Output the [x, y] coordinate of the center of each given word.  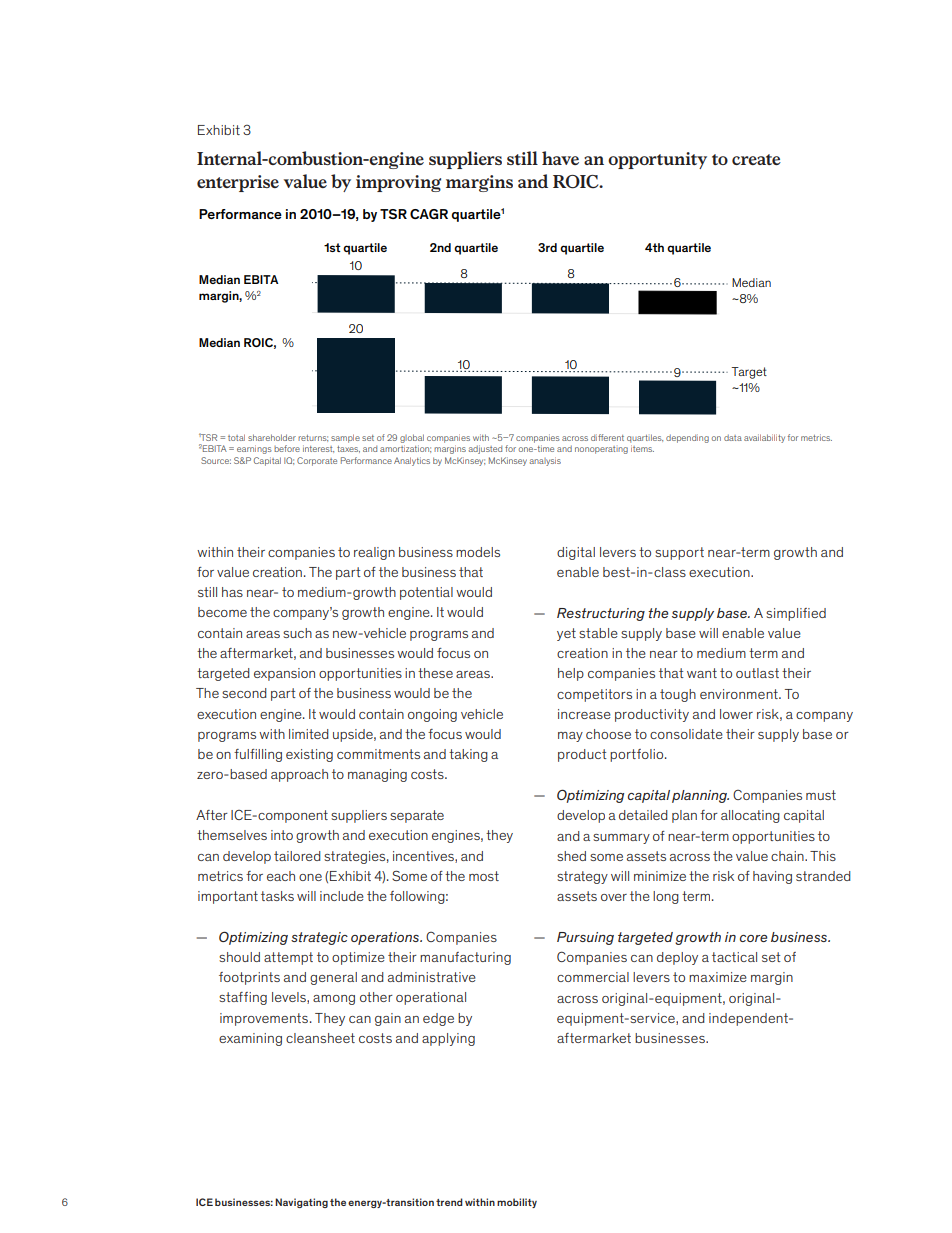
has [232, 592]
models [478, 552]
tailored [297, 856]
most [484, 876]
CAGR [429, 214]
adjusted [485, 449]
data [733, 438]
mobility [517, 1203]
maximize [718, 977]
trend [449, 1202]
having [772, 877]
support [679, 553]
